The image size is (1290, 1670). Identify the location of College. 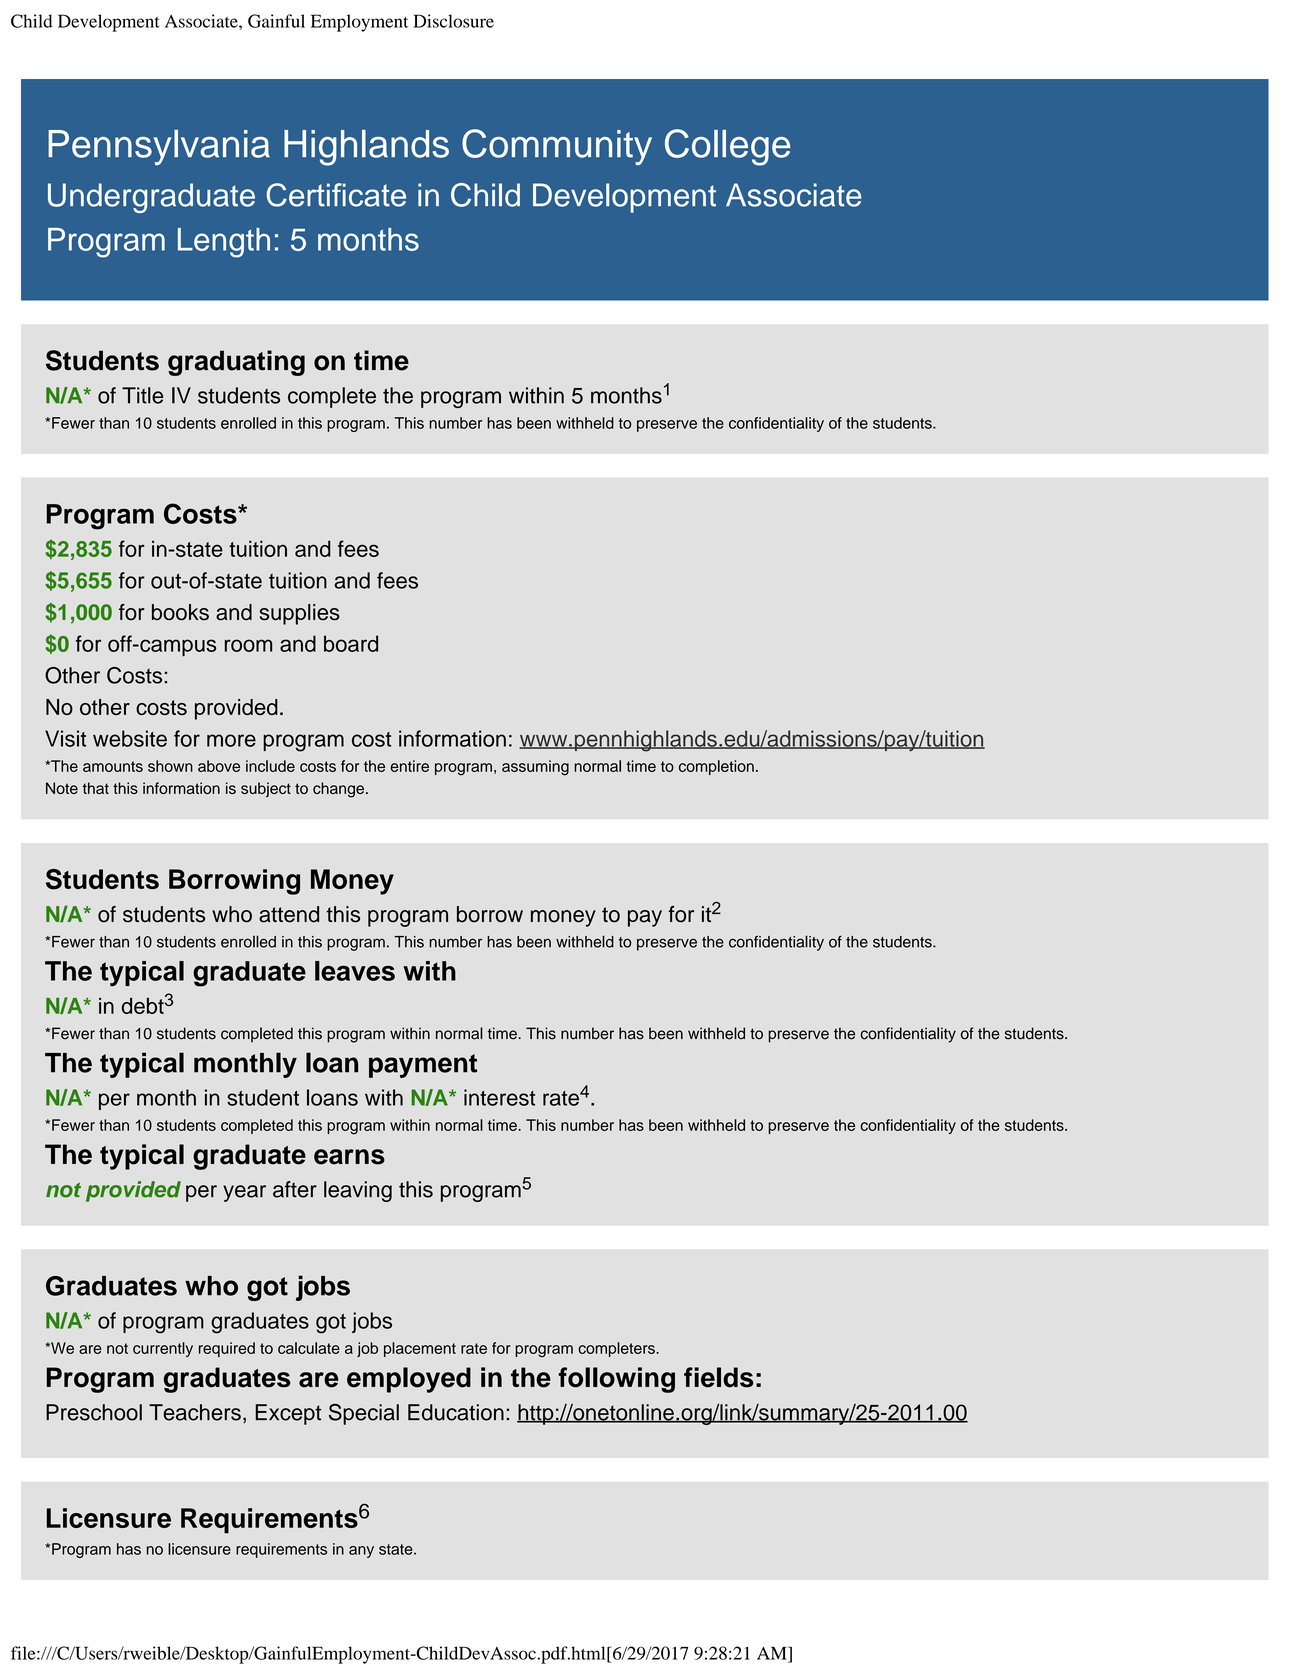
(728, 147).
